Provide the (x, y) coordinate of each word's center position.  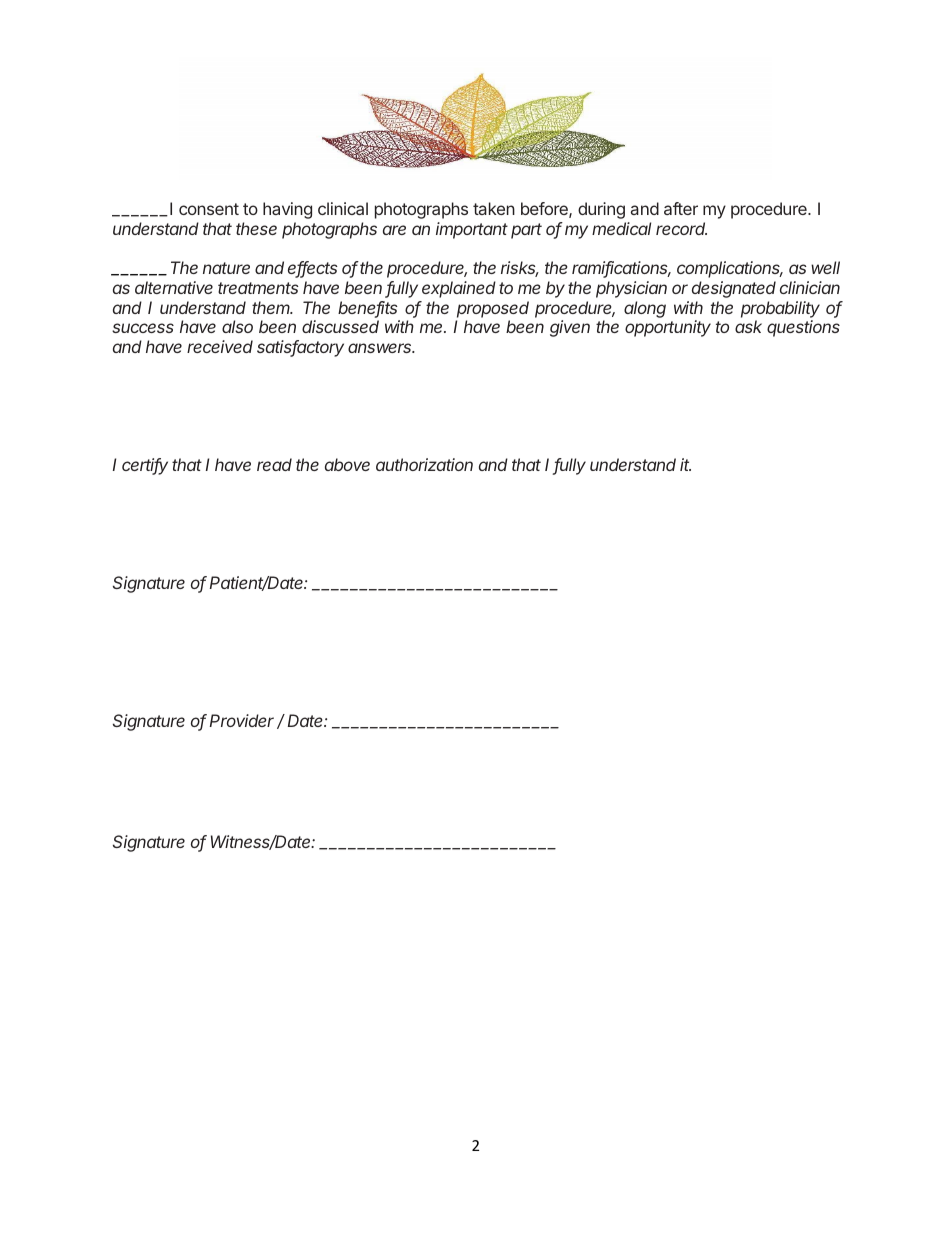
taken (494, 208)
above (347, 464)
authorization (424, 464)
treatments (258, 288)
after (681, 208)
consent (209, 209)
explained (459, 289)
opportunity (668, 328)
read (274, 464)
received (220, 346)
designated (734, 289)
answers (381, 348)
